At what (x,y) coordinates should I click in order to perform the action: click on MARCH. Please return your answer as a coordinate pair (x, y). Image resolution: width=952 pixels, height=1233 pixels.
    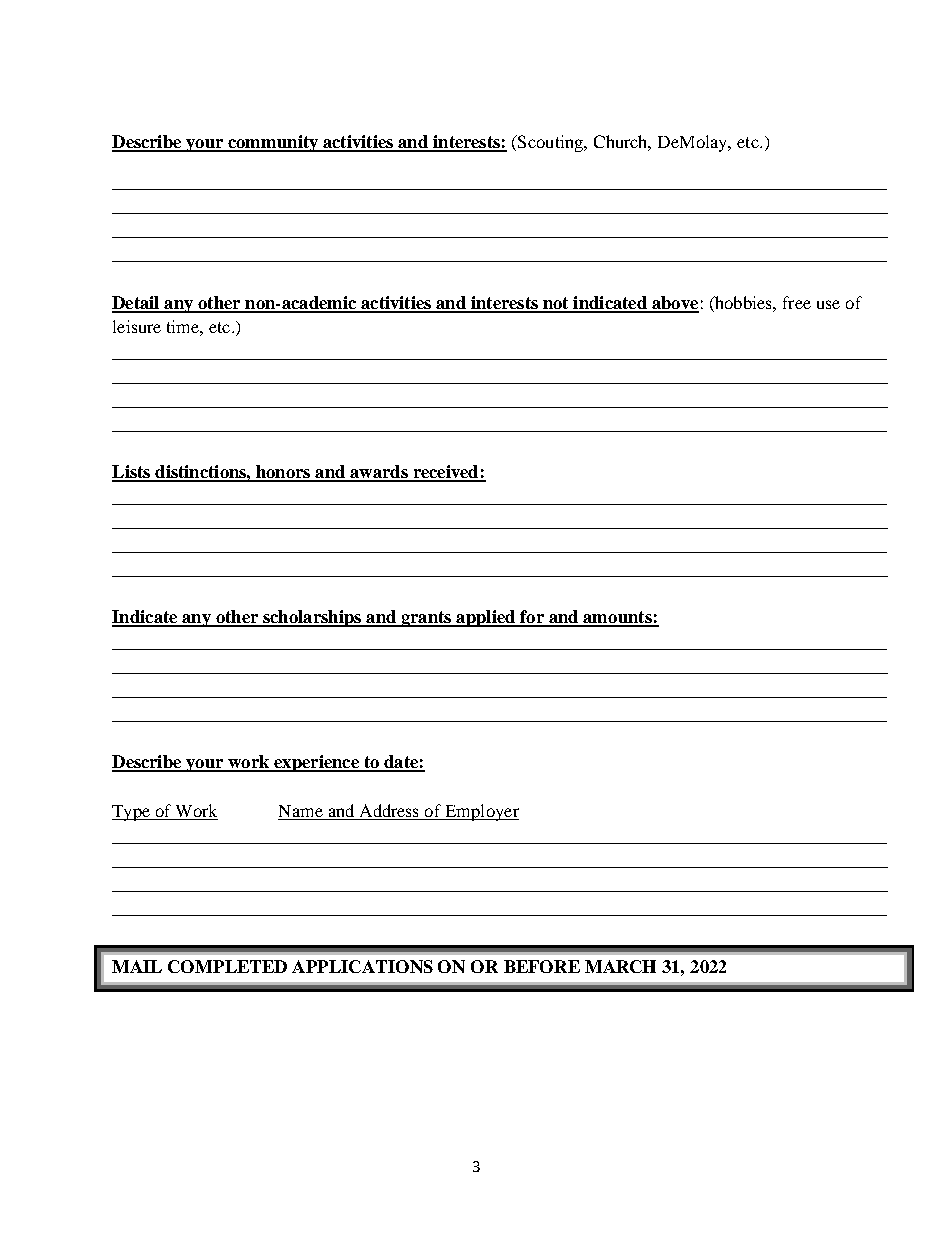
    Looking at the image, I should click on (620, 966).
